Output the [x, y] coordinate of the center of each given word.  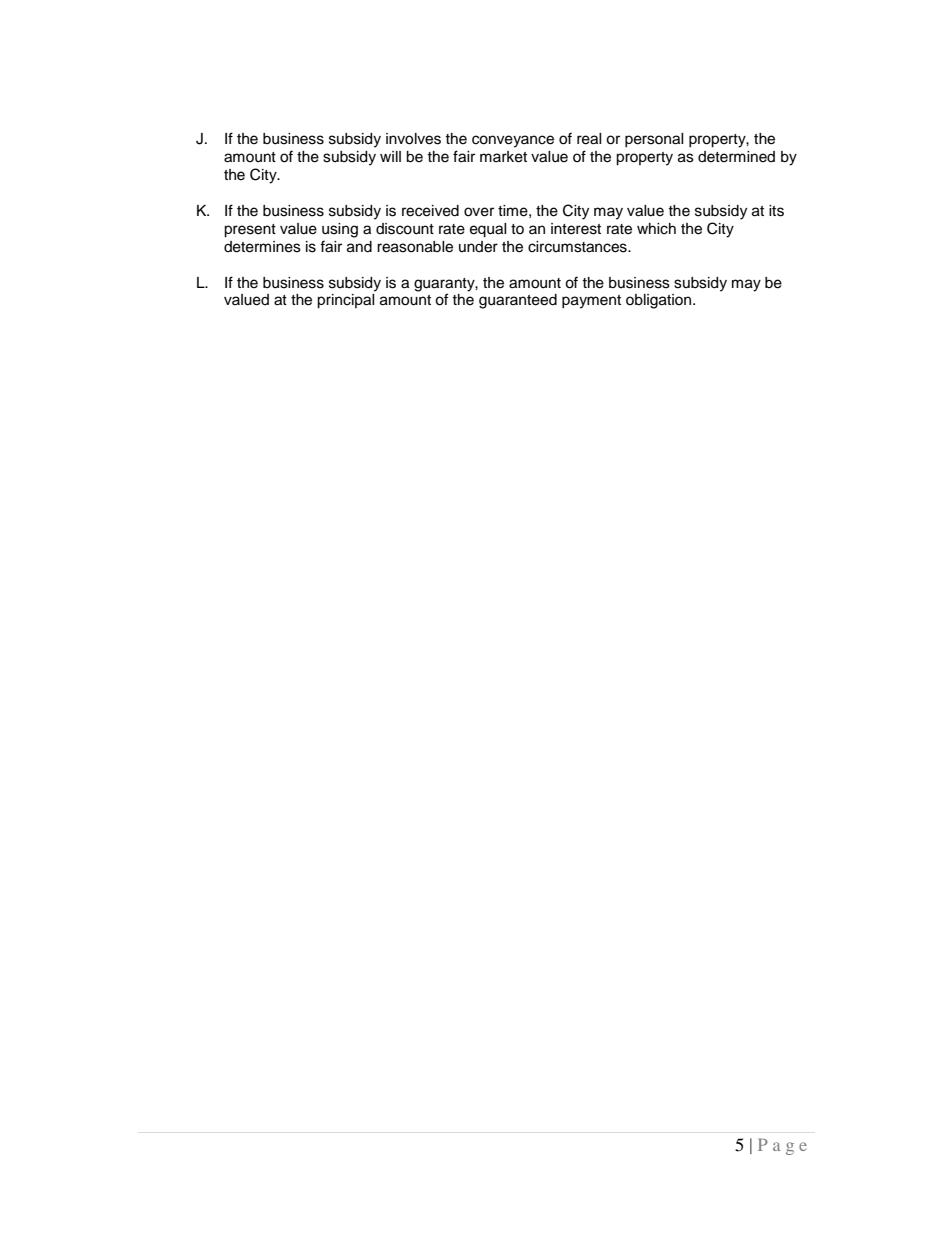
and [359, 247]
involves [413, 139]
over [479, 212]
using [340, 230]
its [776, 211]
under [478, 247]
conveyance [513, 141]
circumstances [578, 247]
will [390, 156]
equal [488, 230]
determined [736, 157]
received [430, 211]
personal [654, 140]
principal [346, 301]
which [656, 229]
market [503, 157]
